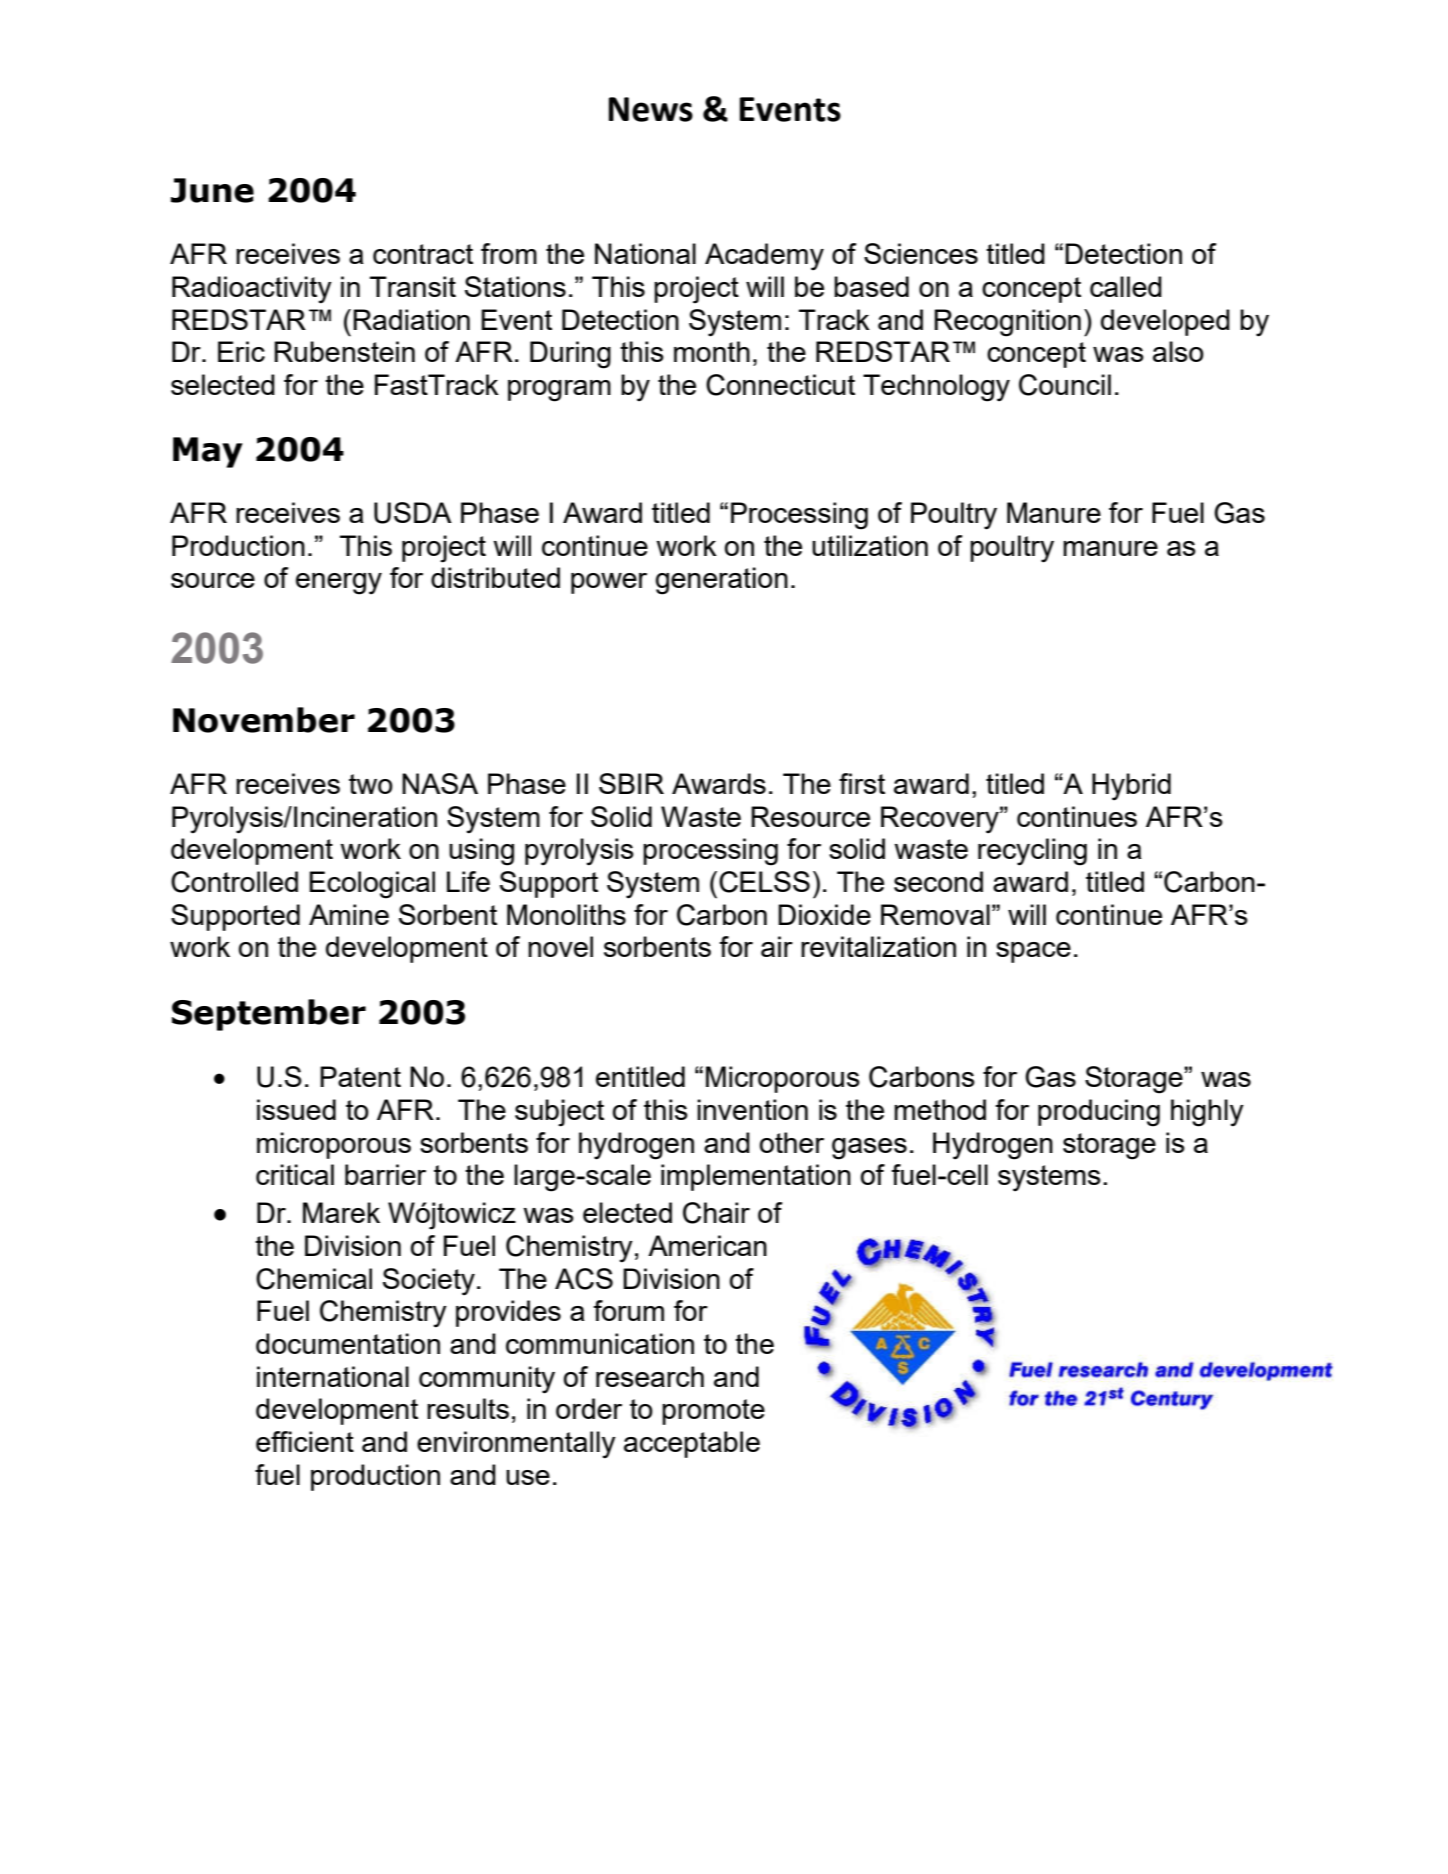 Image resolution: width=1448 pixels, height=1874 pixels. What do you see at coordinates (651, 109) in the screenshot?
I see `News` at bounding box center [651, 109].
